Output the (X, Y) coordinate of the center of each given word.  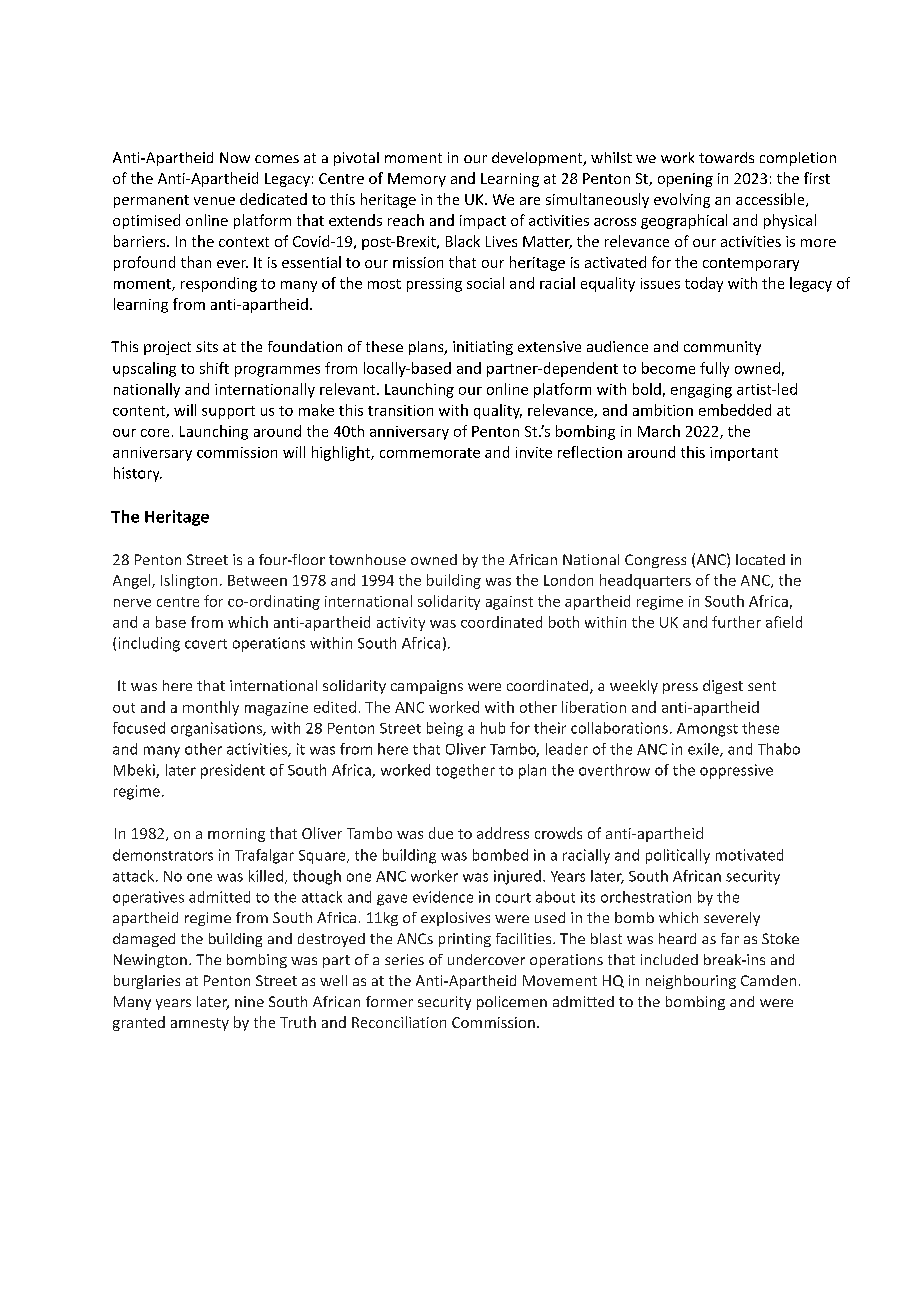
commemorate (430, 453)
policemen (512, 1003)
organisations (217, 729)
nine (249, 1001)
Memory (417, 180)
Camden (768, 980)
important (744, 454)
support (228, 412)
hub (493, 728)
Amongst (707, 730)
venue (214, 201)
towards (726, 157)
